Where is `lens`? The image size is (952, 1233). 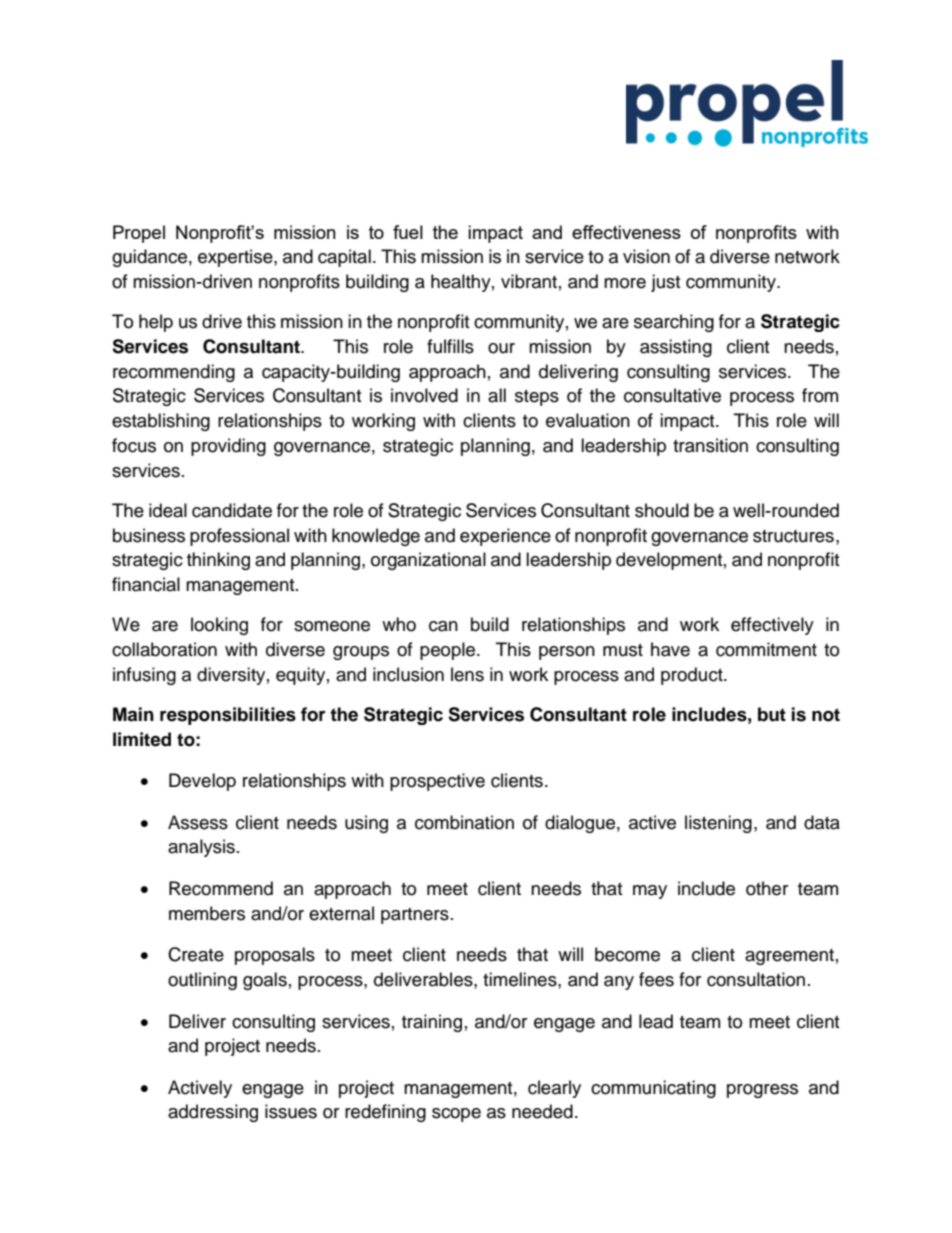 lens is located at coordinates (467, 674).
